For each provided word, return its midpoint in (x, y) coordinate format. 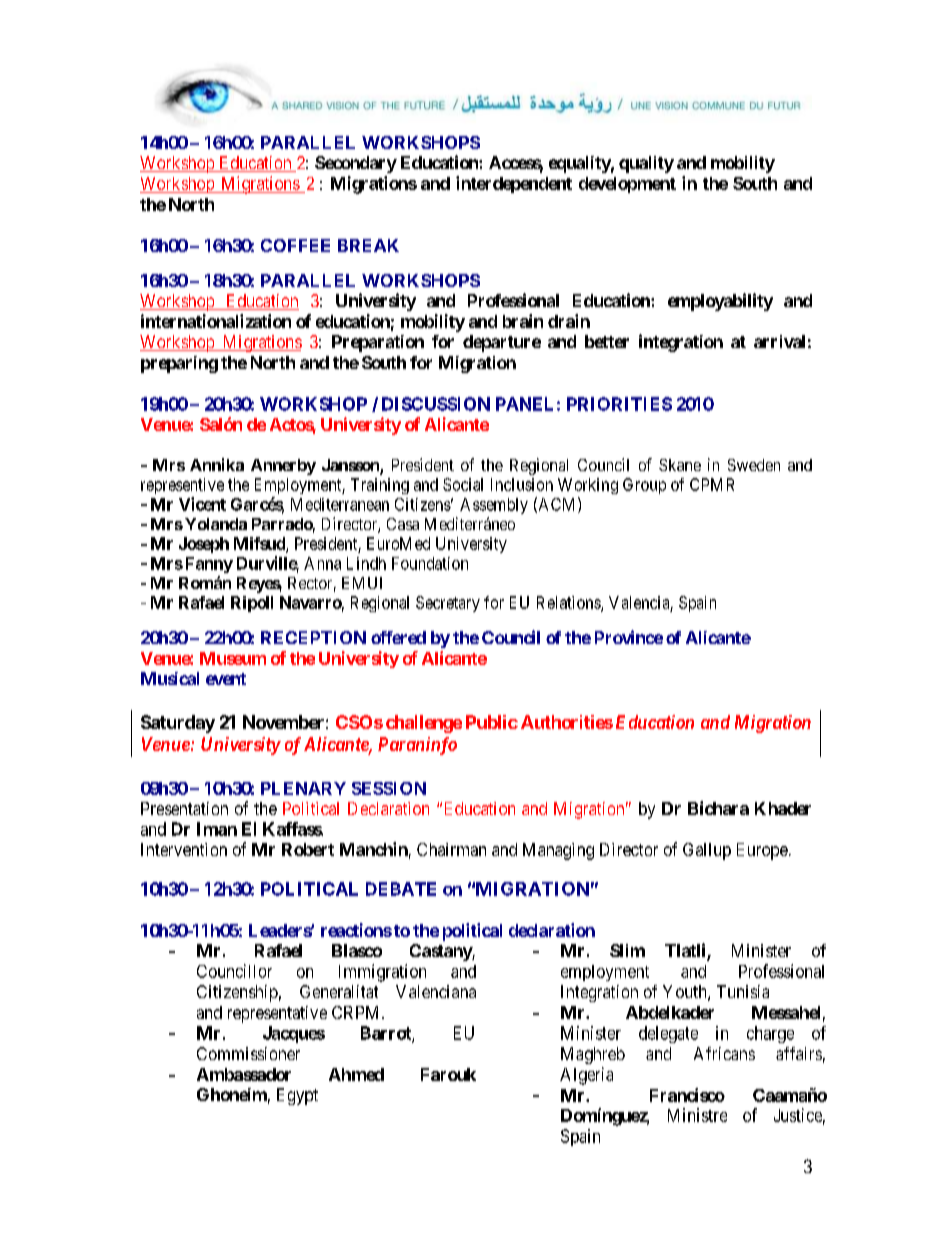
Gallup (707, 851)
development (627, 185)
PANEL (524, 404)
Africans (724, 1053)
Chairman (451, 849)
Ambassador (244, 1074)
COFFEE (295, 245)
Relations (569, 603)
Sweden (754, 465)
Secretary (448, 604)
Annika (217, 464)
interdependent (514, 184)
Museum (233, 658)
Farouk (448, 1074)
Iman (217, 829)
